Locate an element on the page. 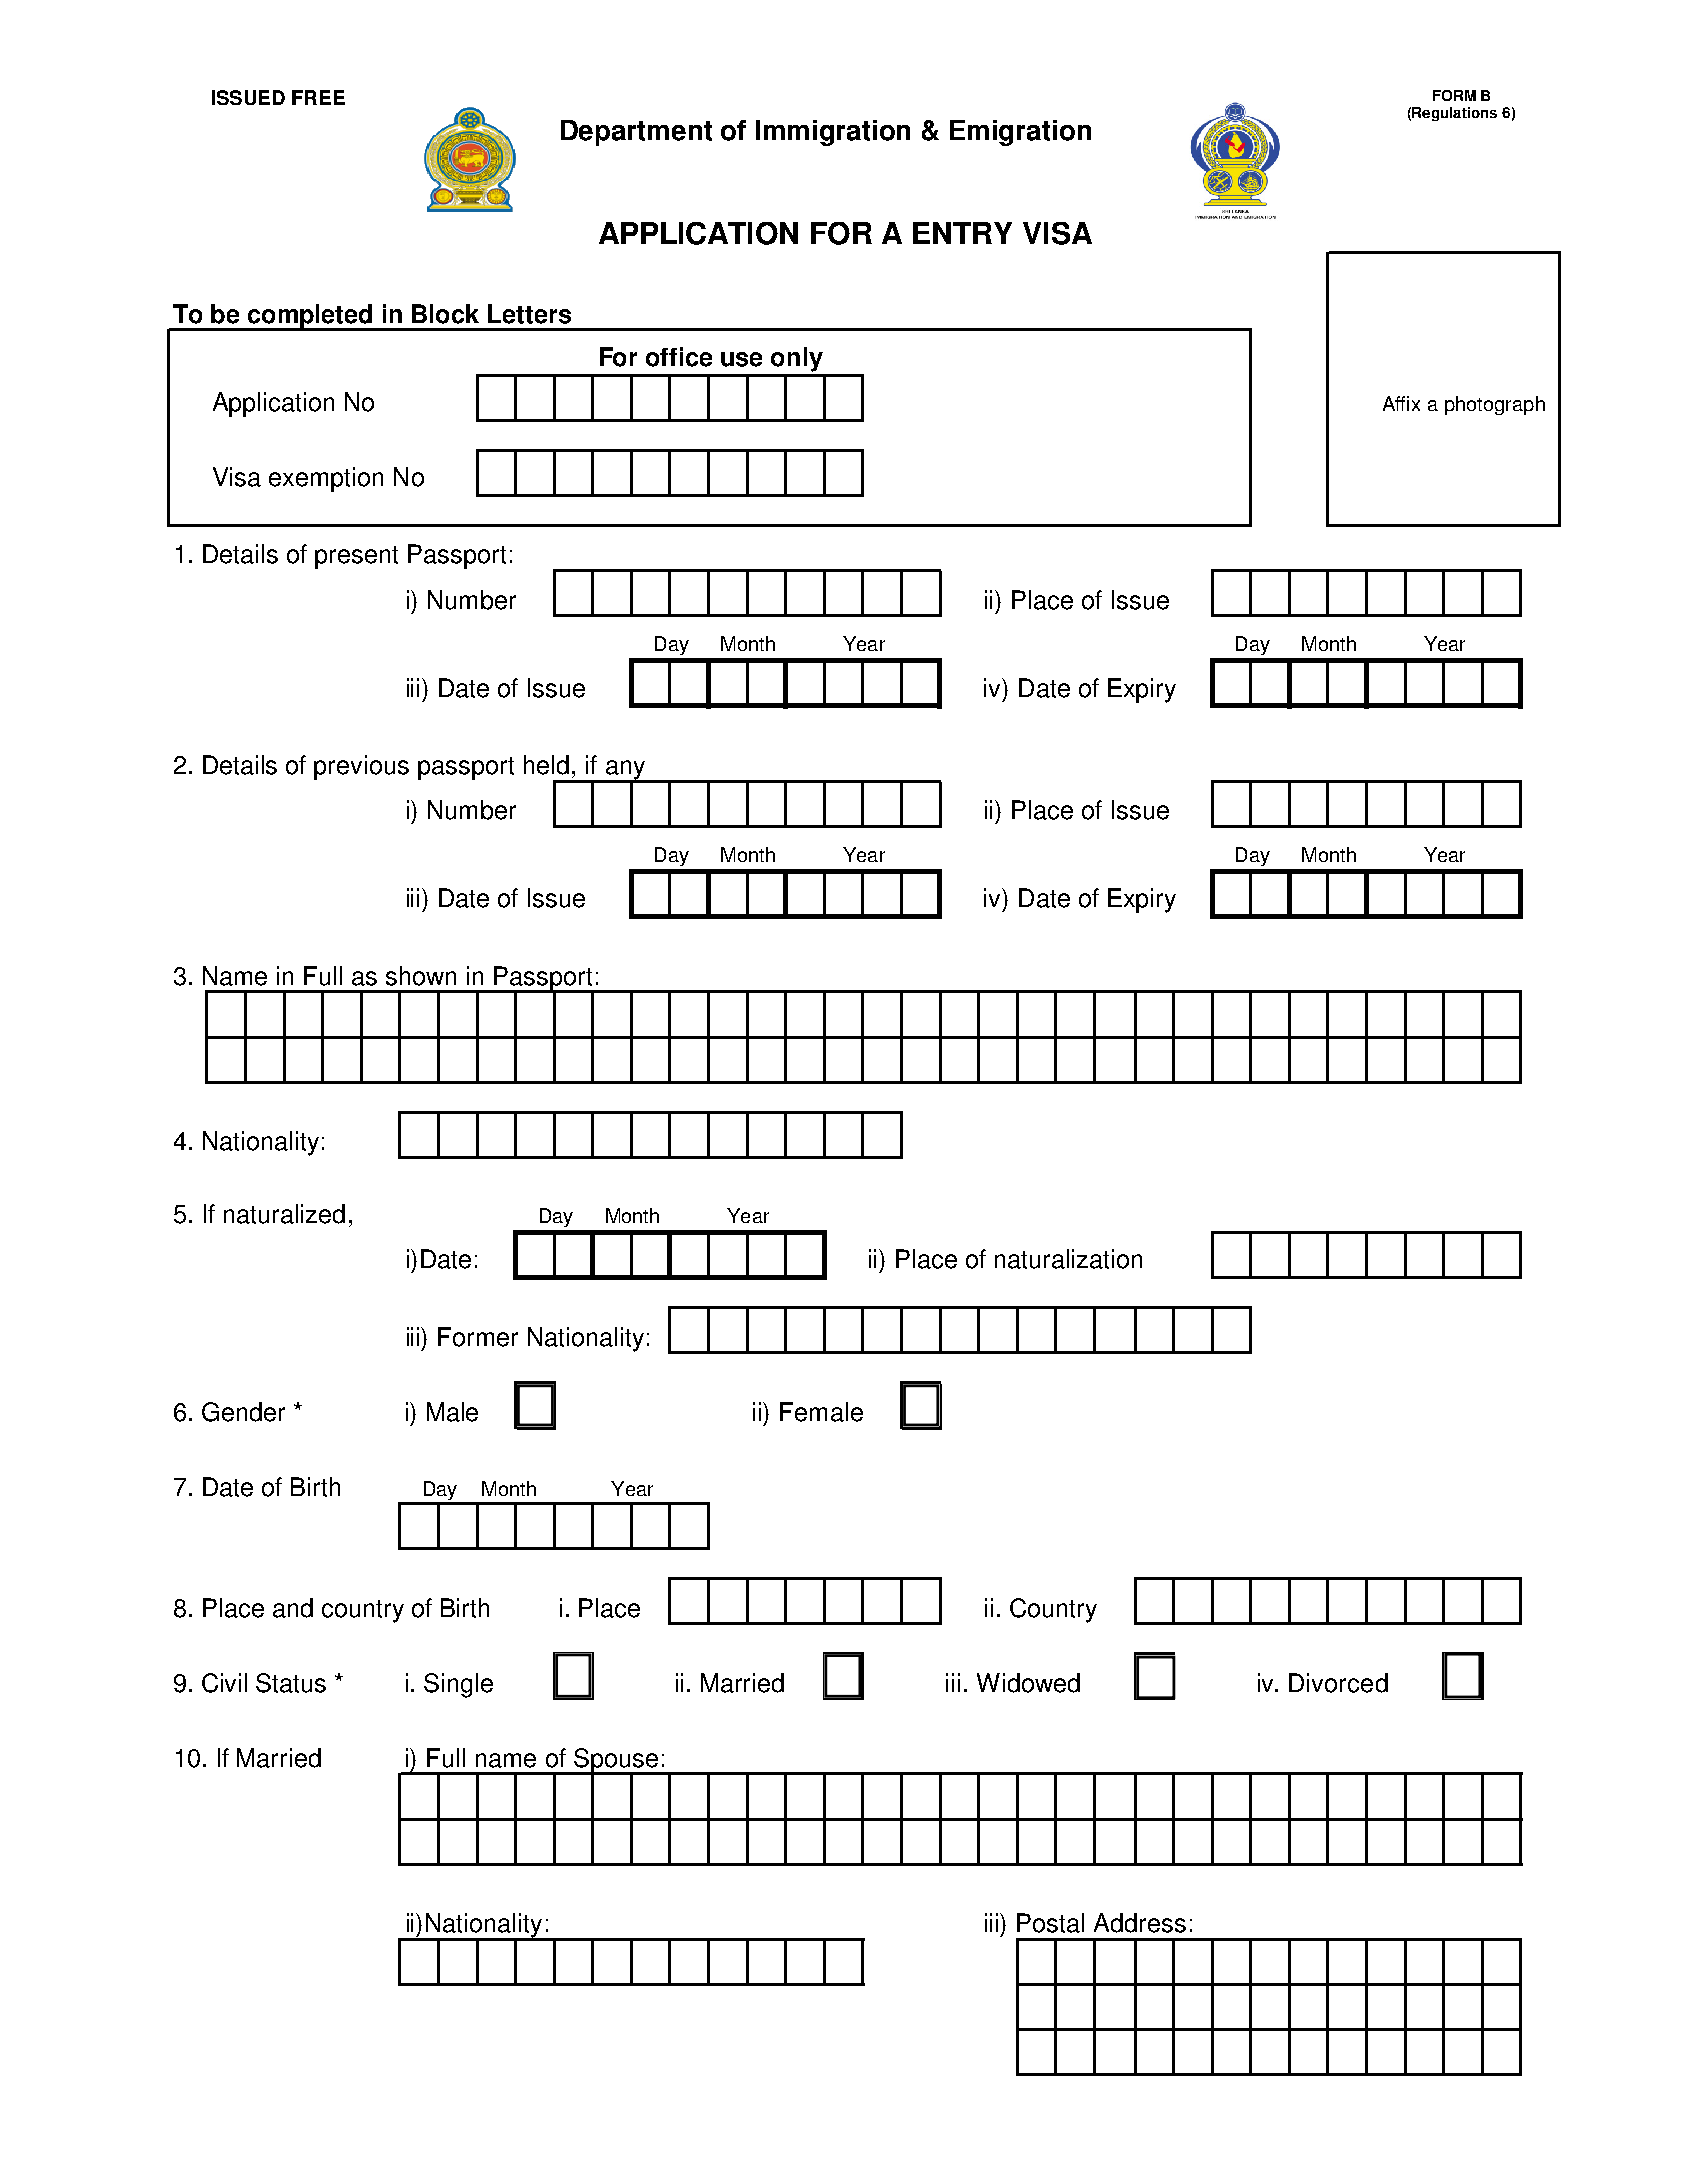 Image resolution: width=1682 pixels, height=2176 pixels. Immigration is located at coordinates (833, 133).
